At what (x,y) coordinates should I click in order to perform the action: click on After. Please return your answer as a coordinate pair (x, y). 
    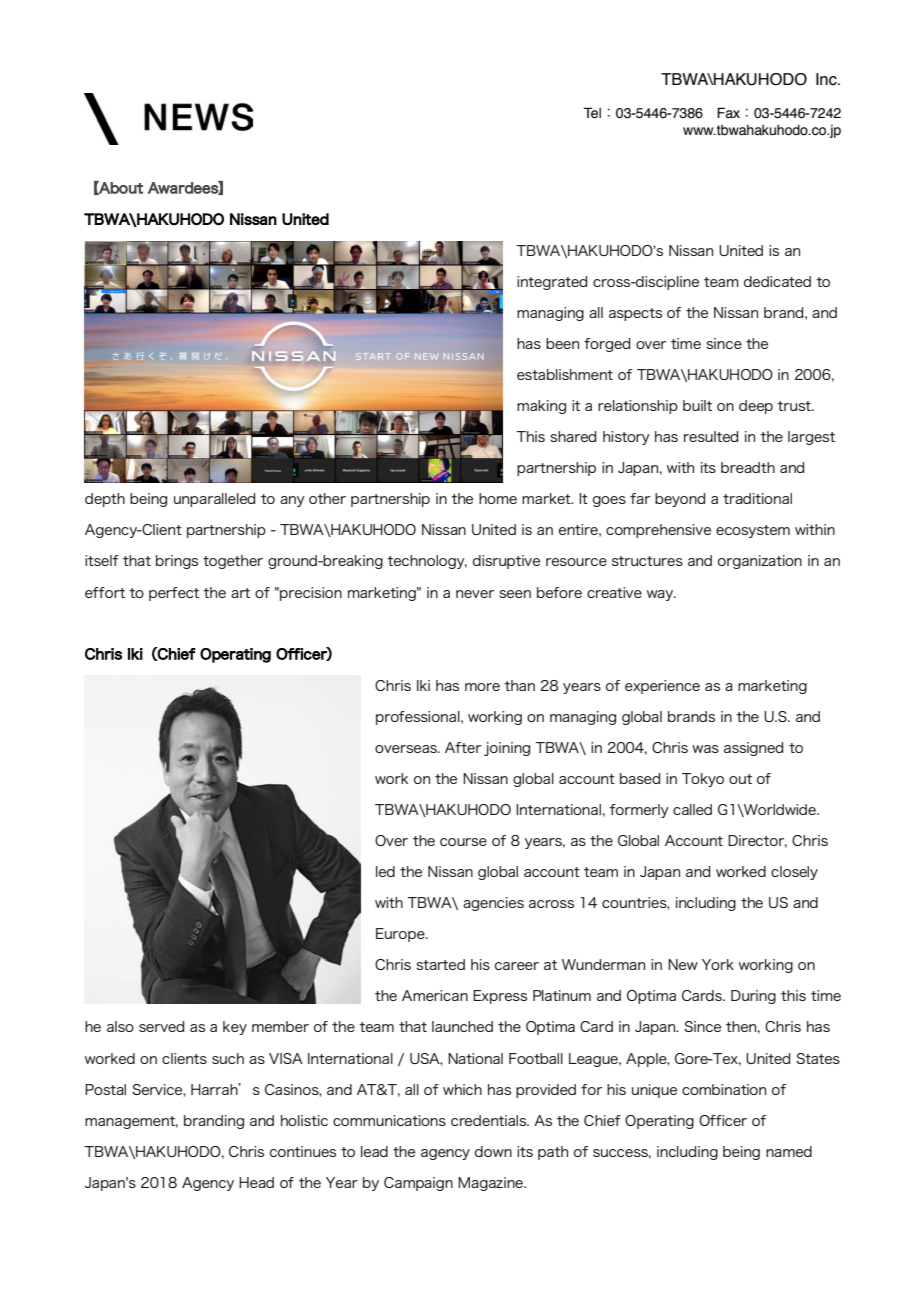
    Looking at the image, I should click on (463, 747).
